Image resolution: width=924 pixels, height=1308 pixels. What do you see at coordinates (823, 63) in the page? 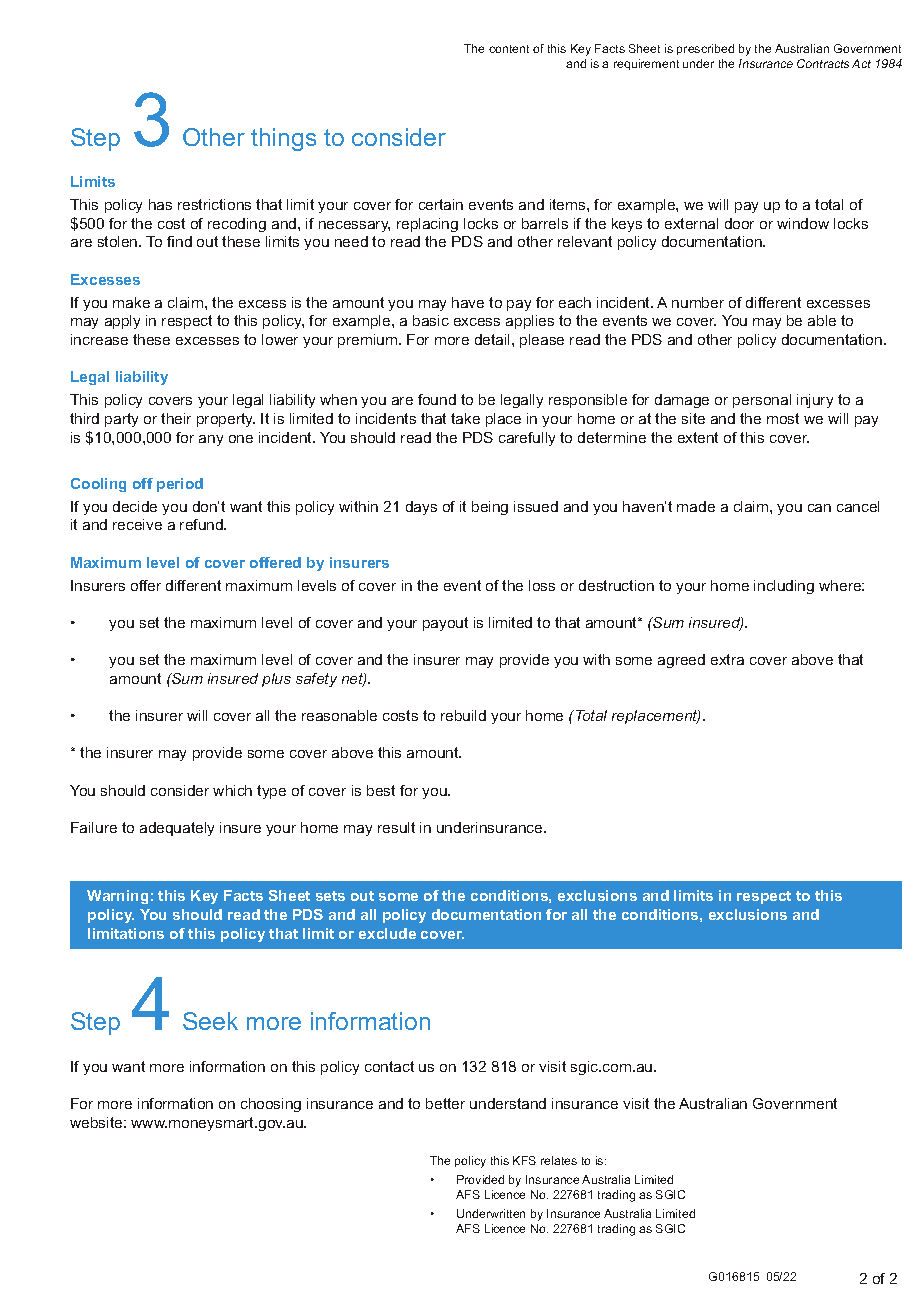
I see `Contracts` at bounding box center [823, 63].
